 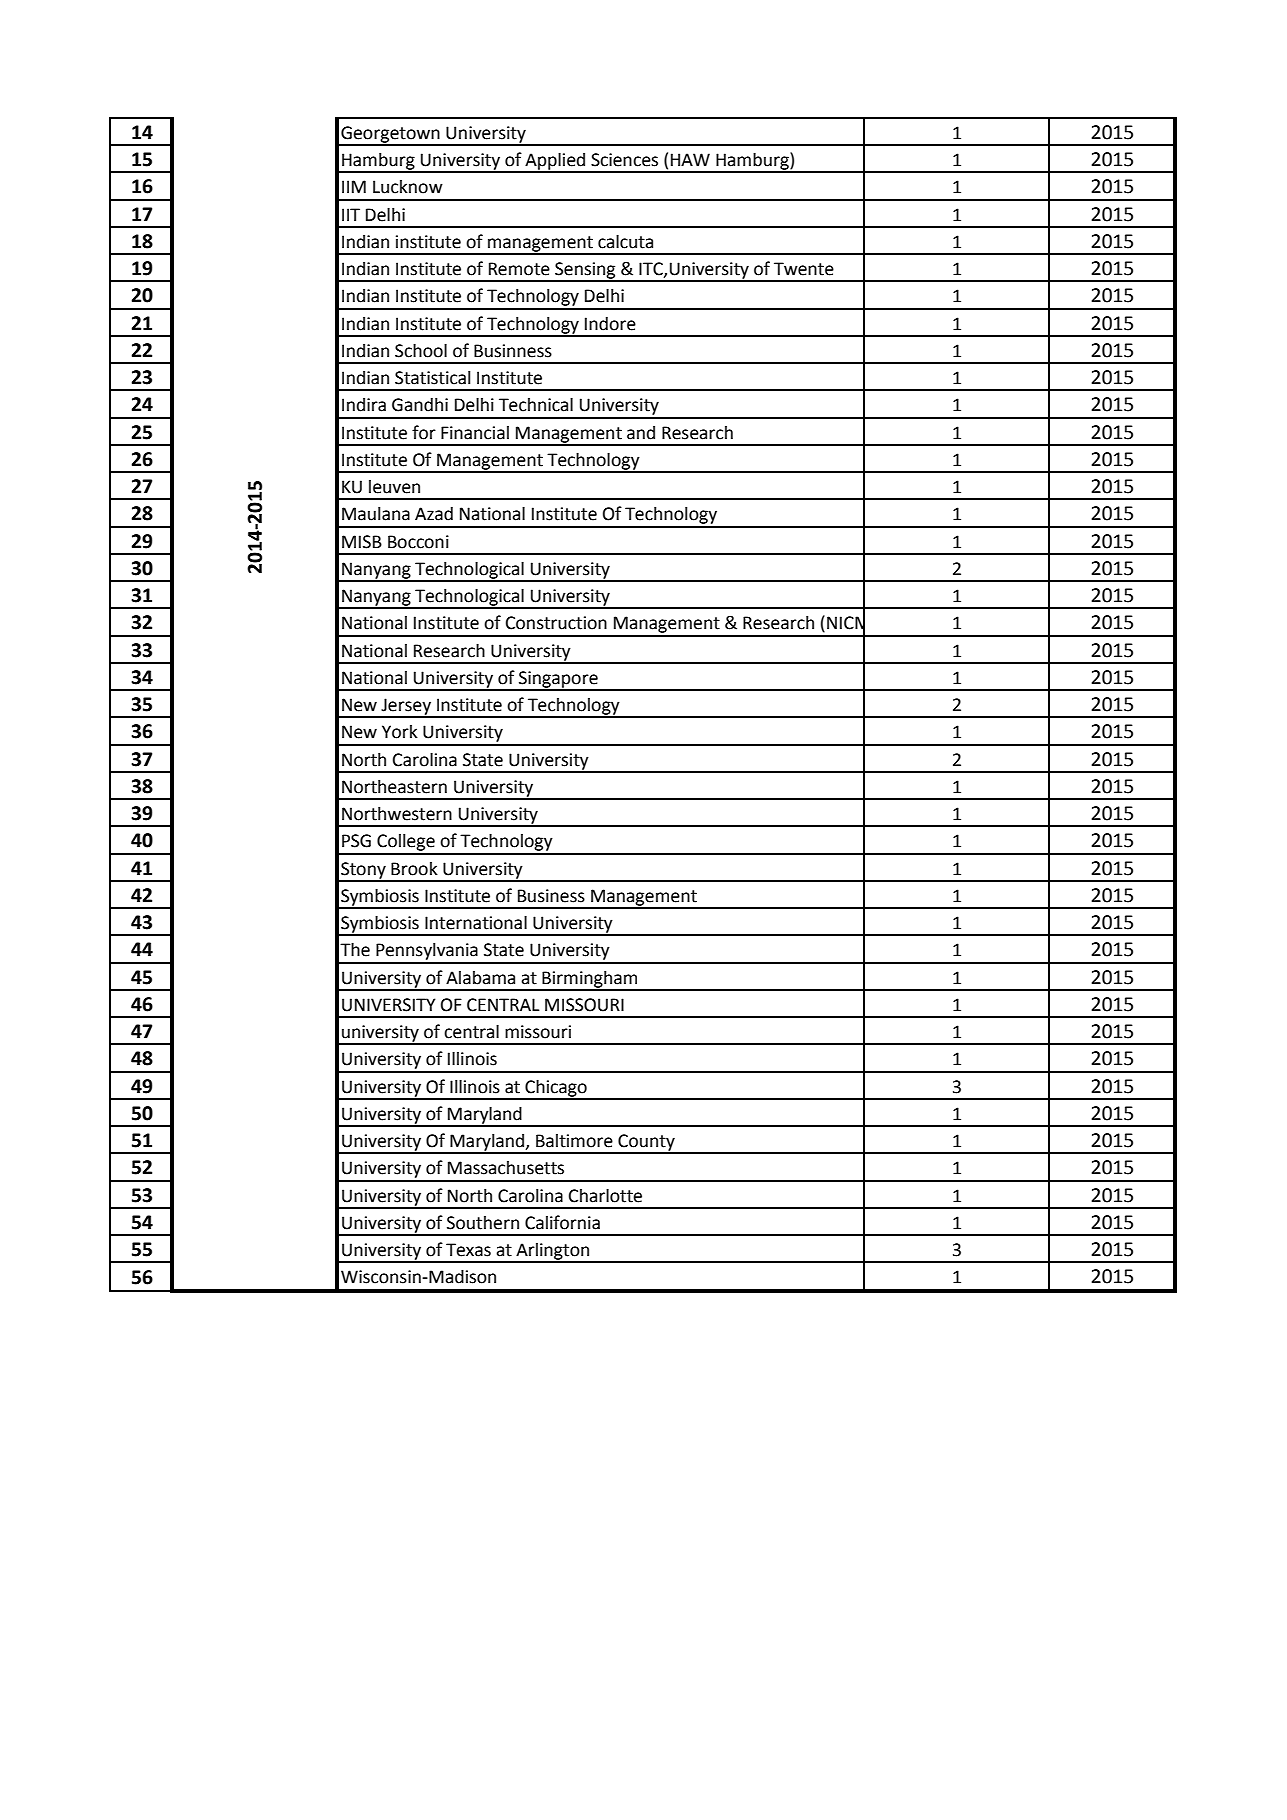 What do you see at coordinates (590, 980) in the screenshot?
I see `Birmingham` at bounding box center [590, 980].
